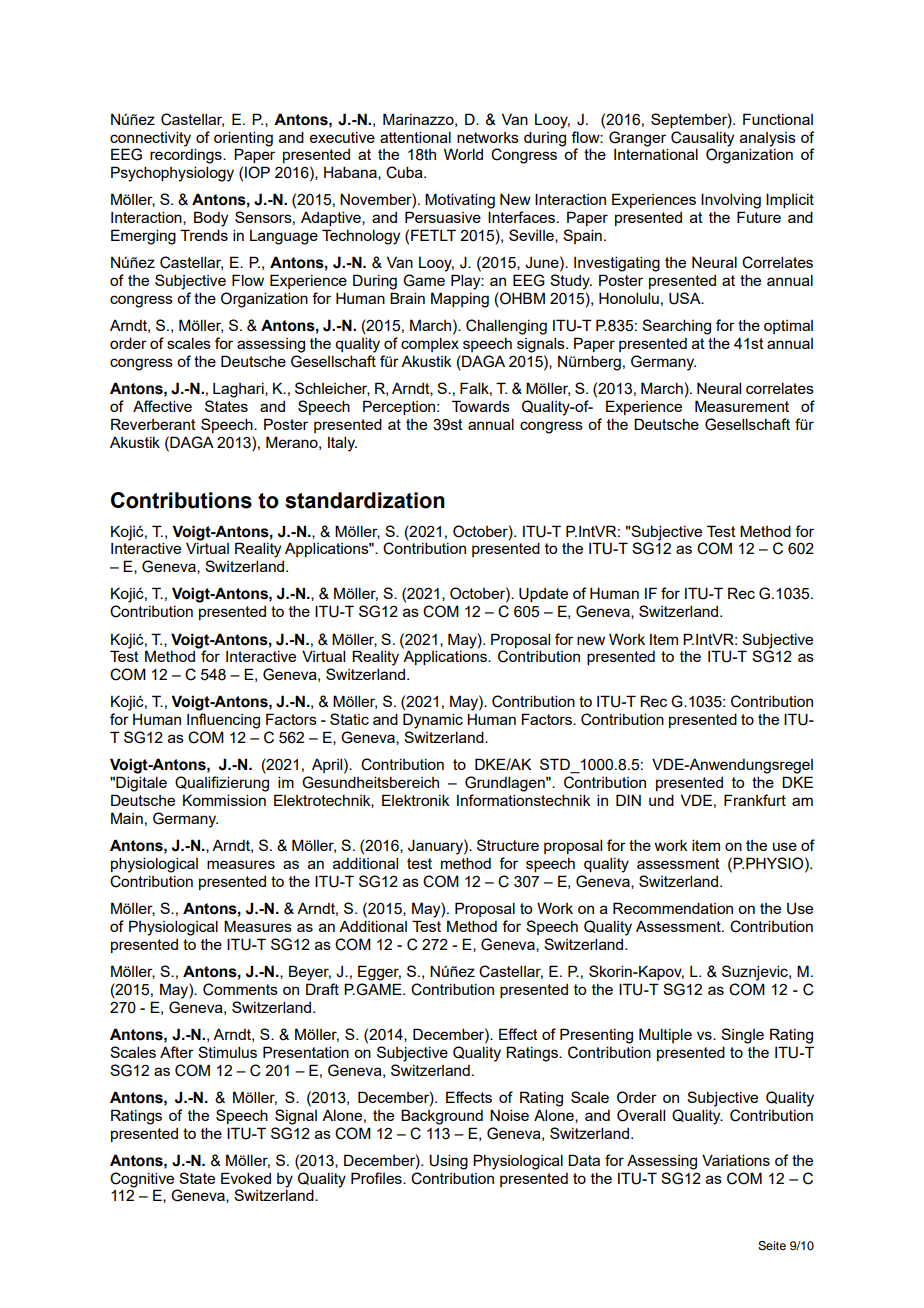  Describe the element at coordinates (463, 154) in the image. I see `World` at that location.
